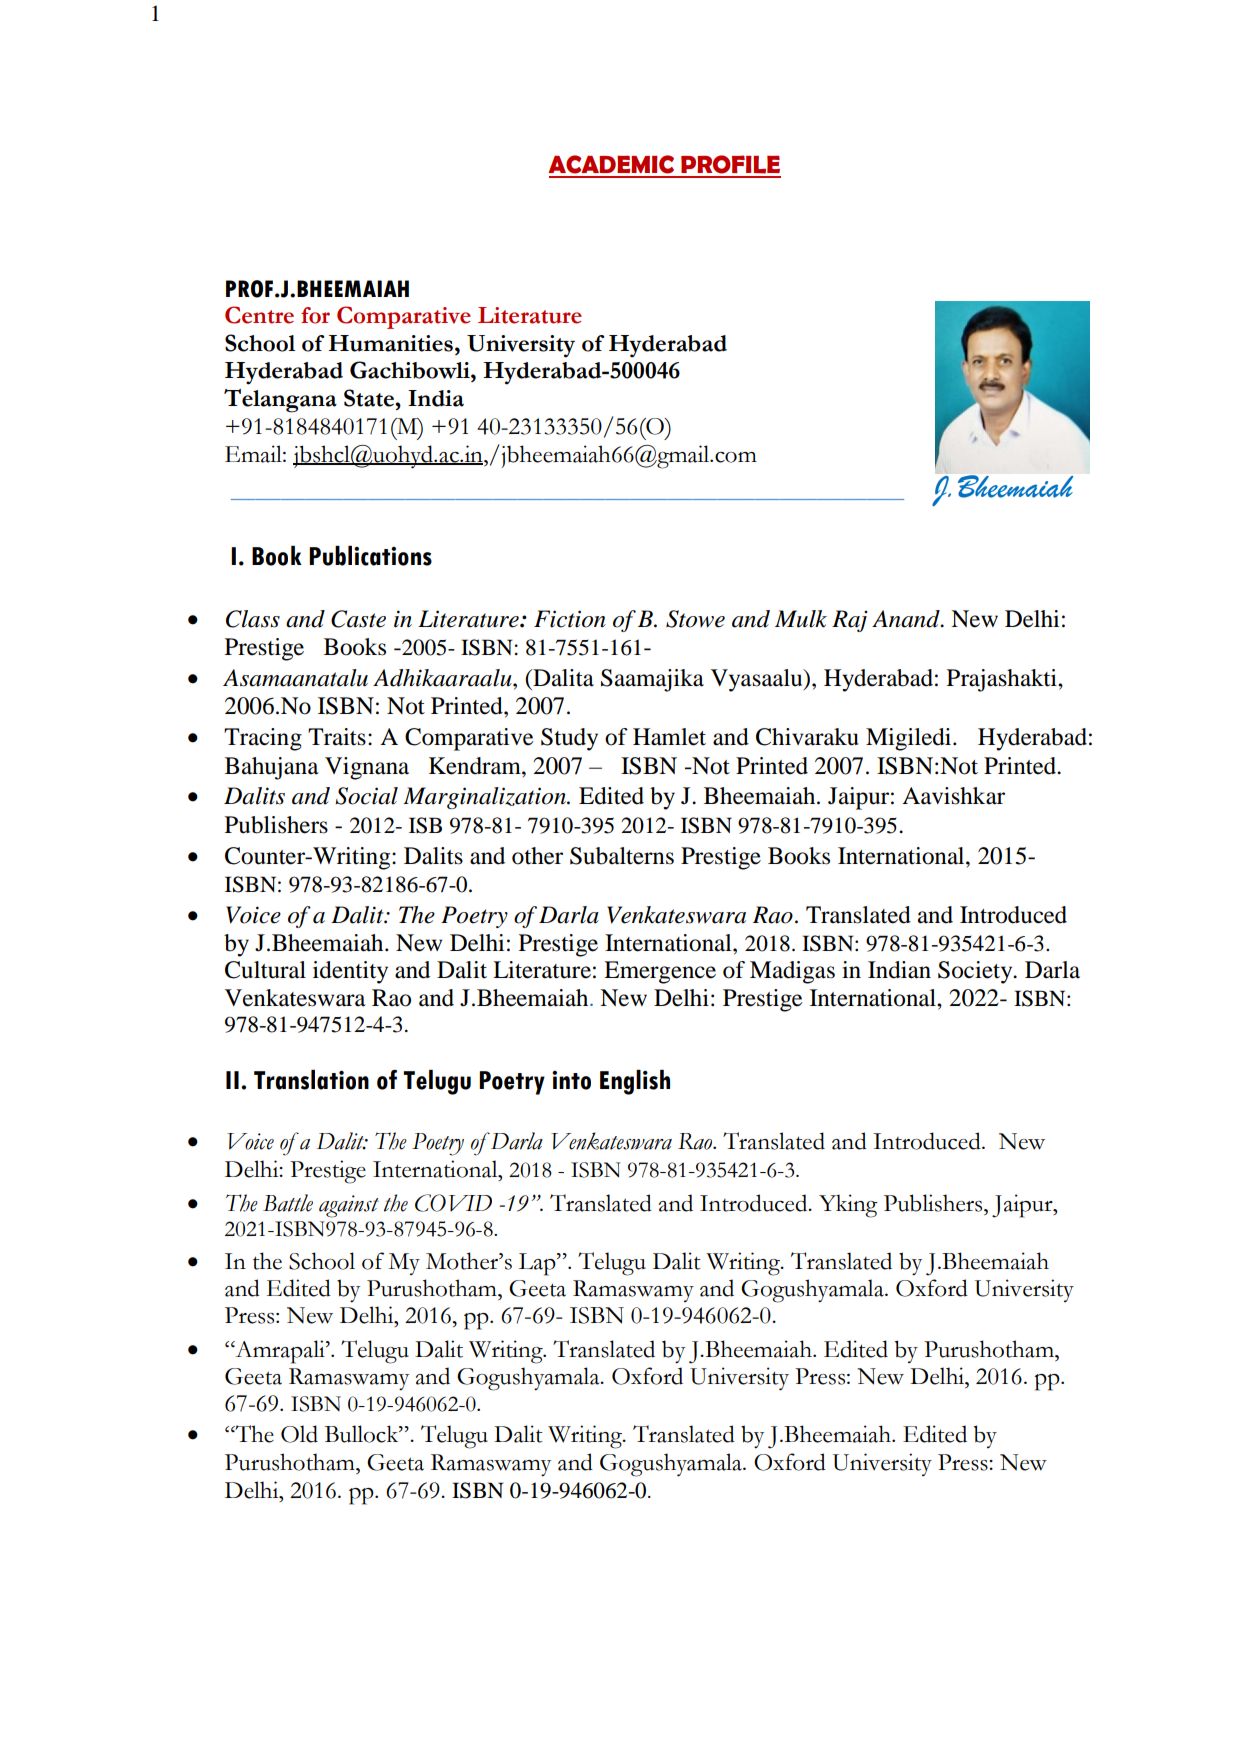 This screenshot has height=1750, width=1237. What do you see at coordinates (366, 796) in the screenshot?
I see `Social` at bounding box center [366, 796].
